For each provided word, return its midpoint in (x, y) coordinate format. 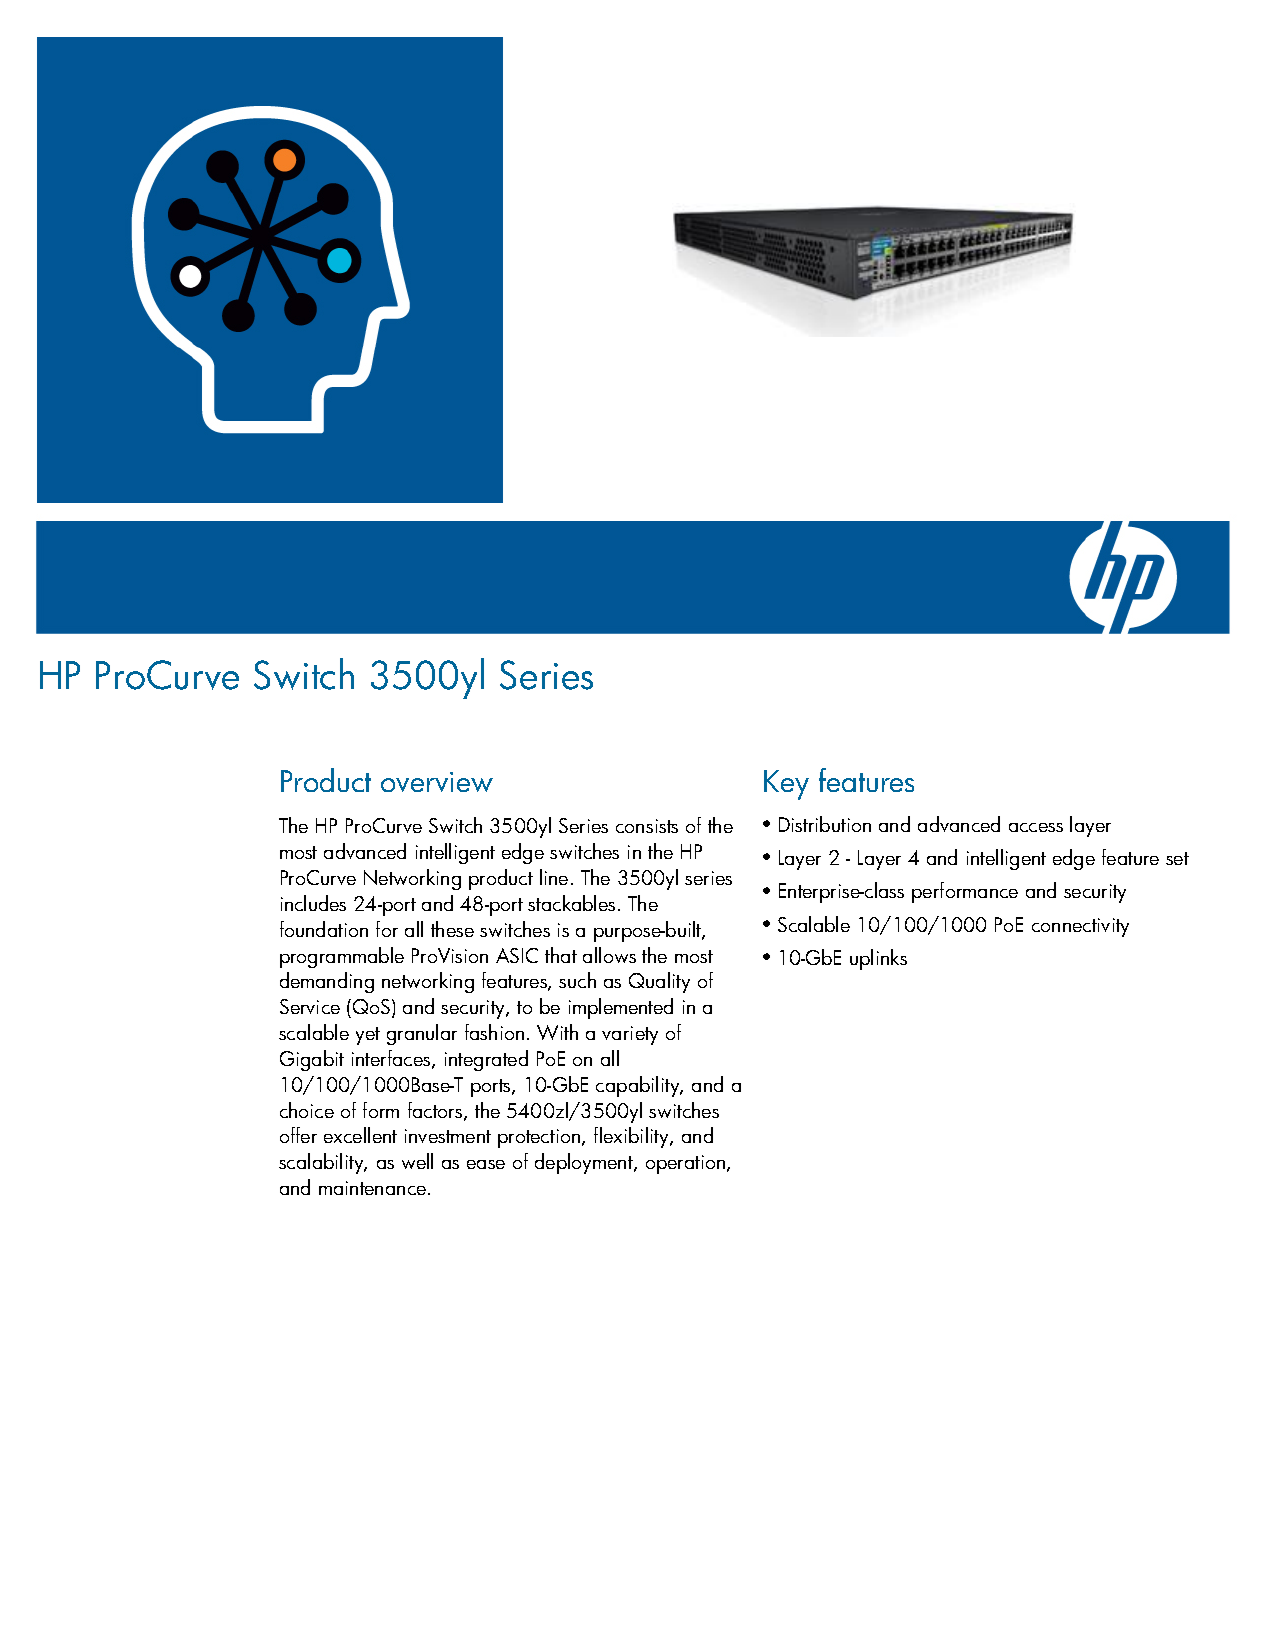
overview (437, 782)
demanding (327, 982)
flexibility (632, 1137)
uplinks (878, 959)
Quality (659, 982)
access (1036, 827)
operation (687, 1164)
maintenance (372, 1188)
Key (786, 785)
